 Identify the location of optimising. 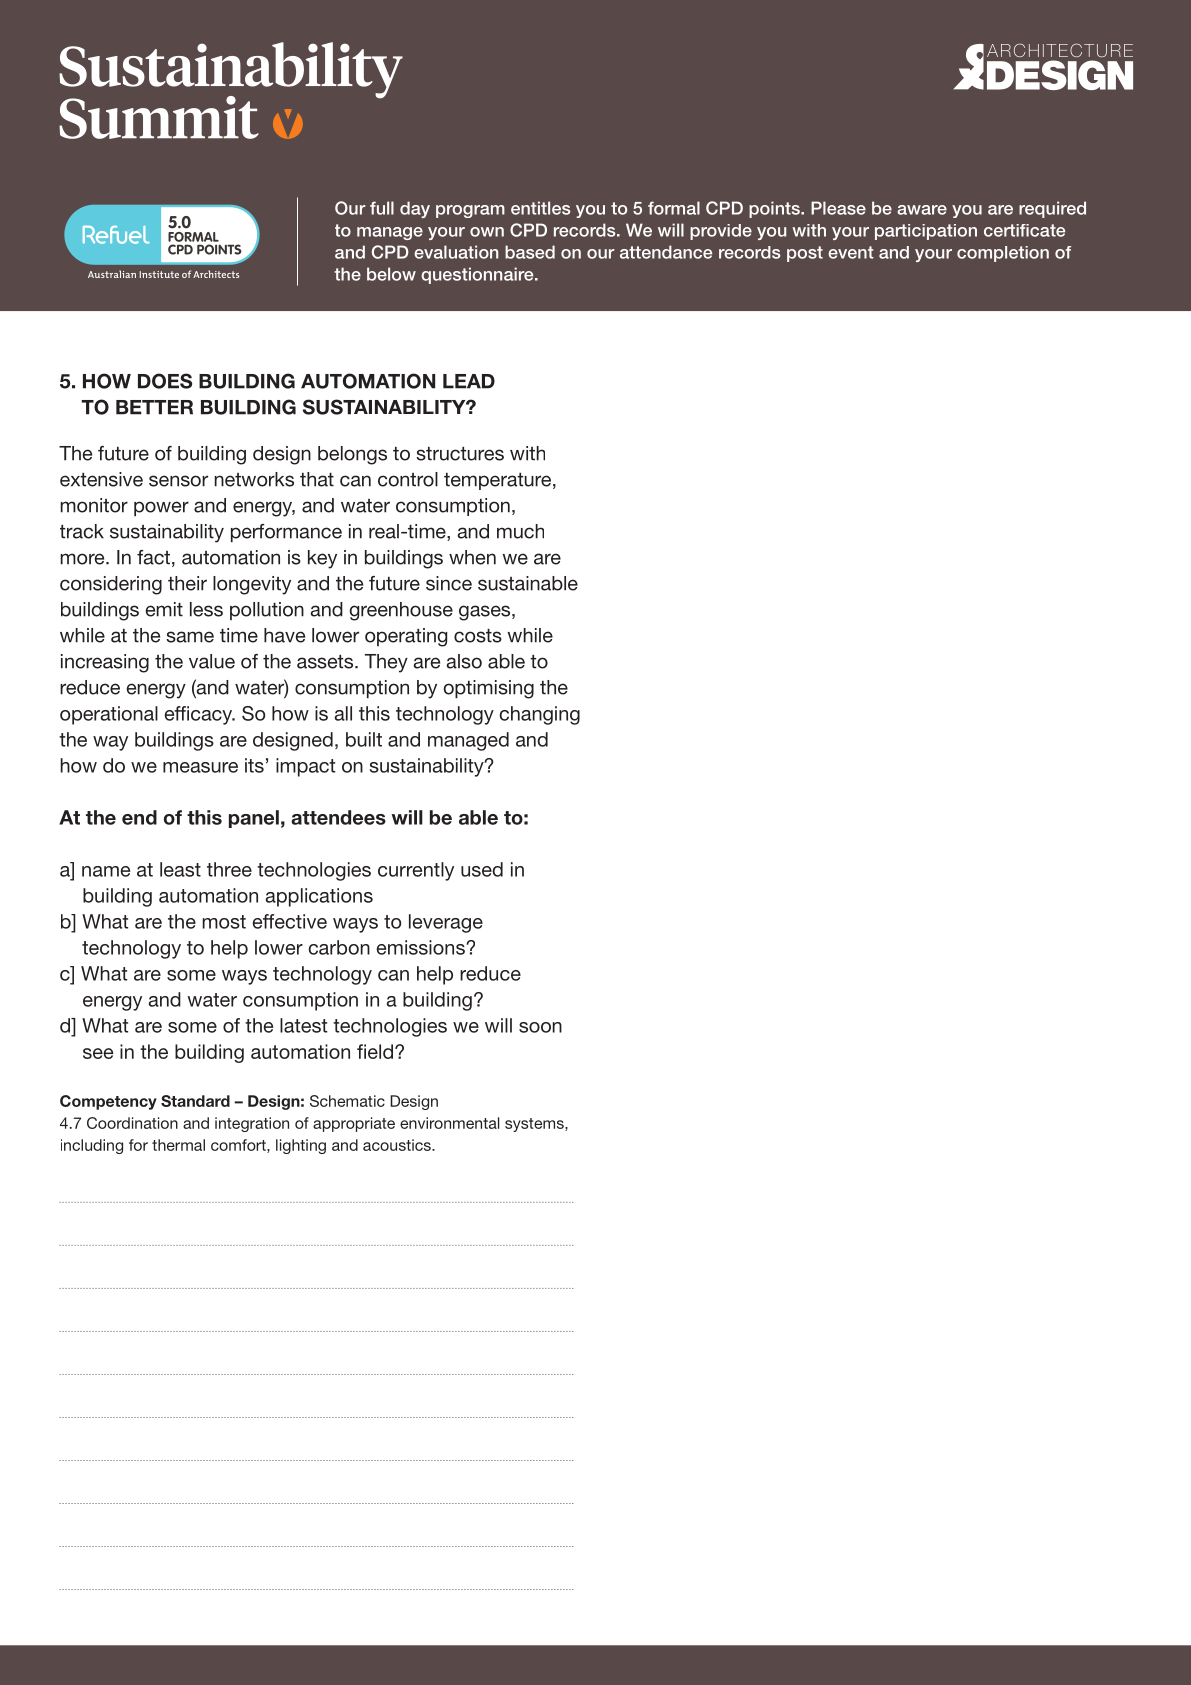
(489, 689).
